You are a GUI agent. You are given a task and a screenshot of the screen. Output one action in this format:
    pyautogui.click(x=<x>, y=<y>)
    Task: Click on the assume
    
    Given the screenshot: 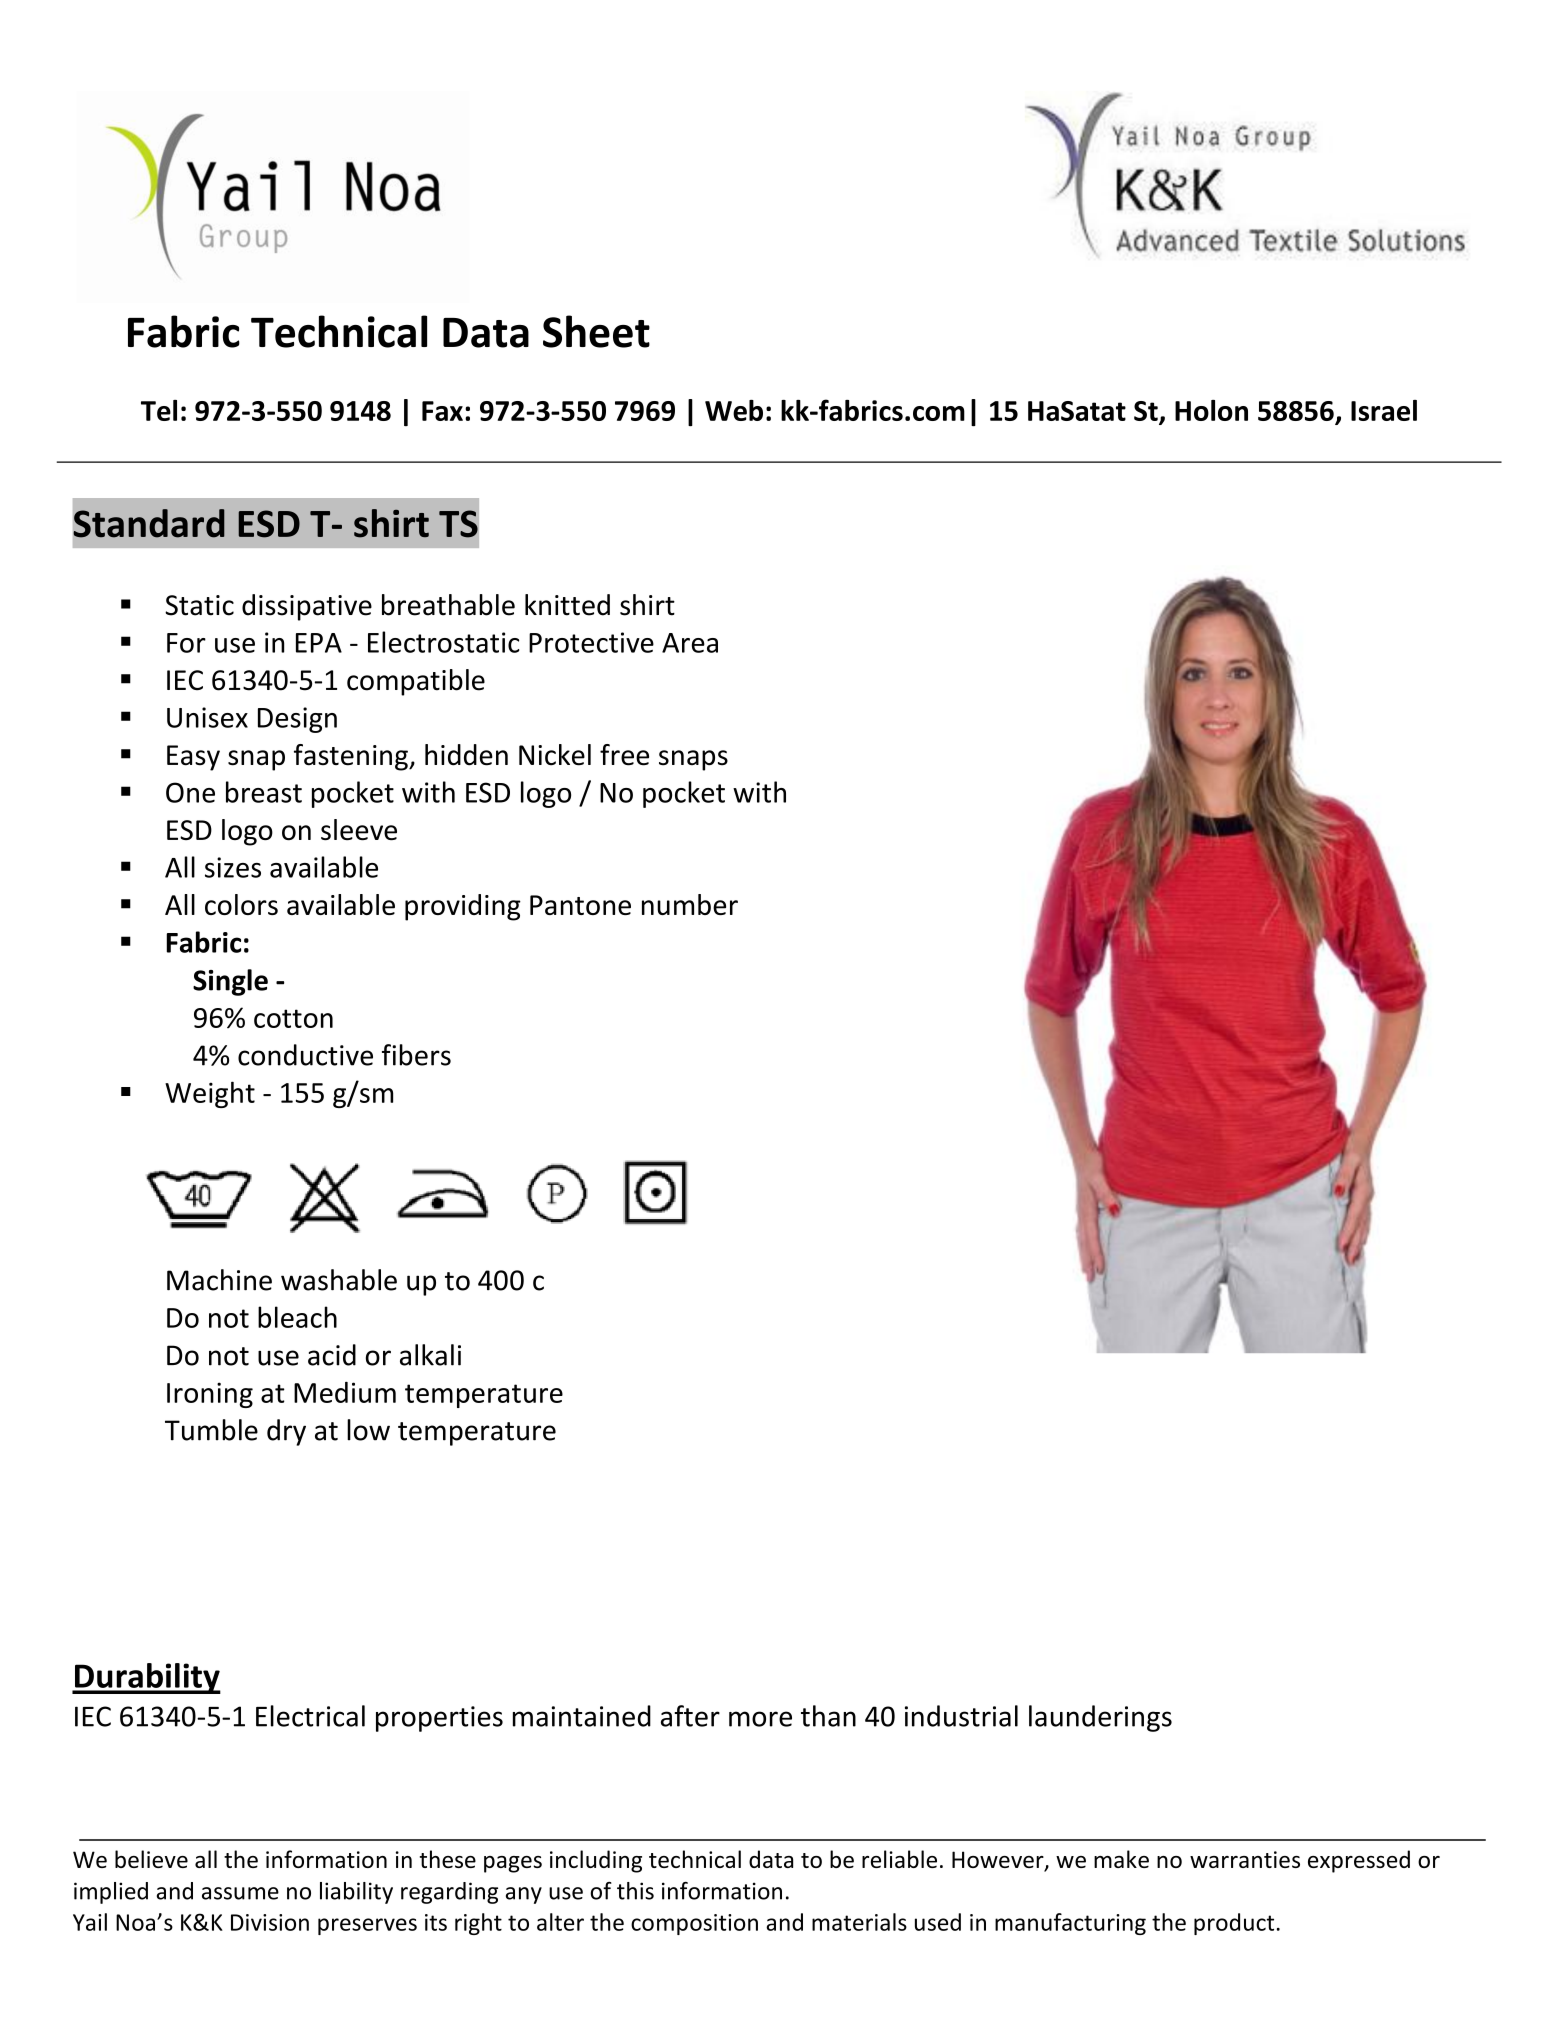 What is the action you would take?
    pyautogui.click(x=240, y=1893)
